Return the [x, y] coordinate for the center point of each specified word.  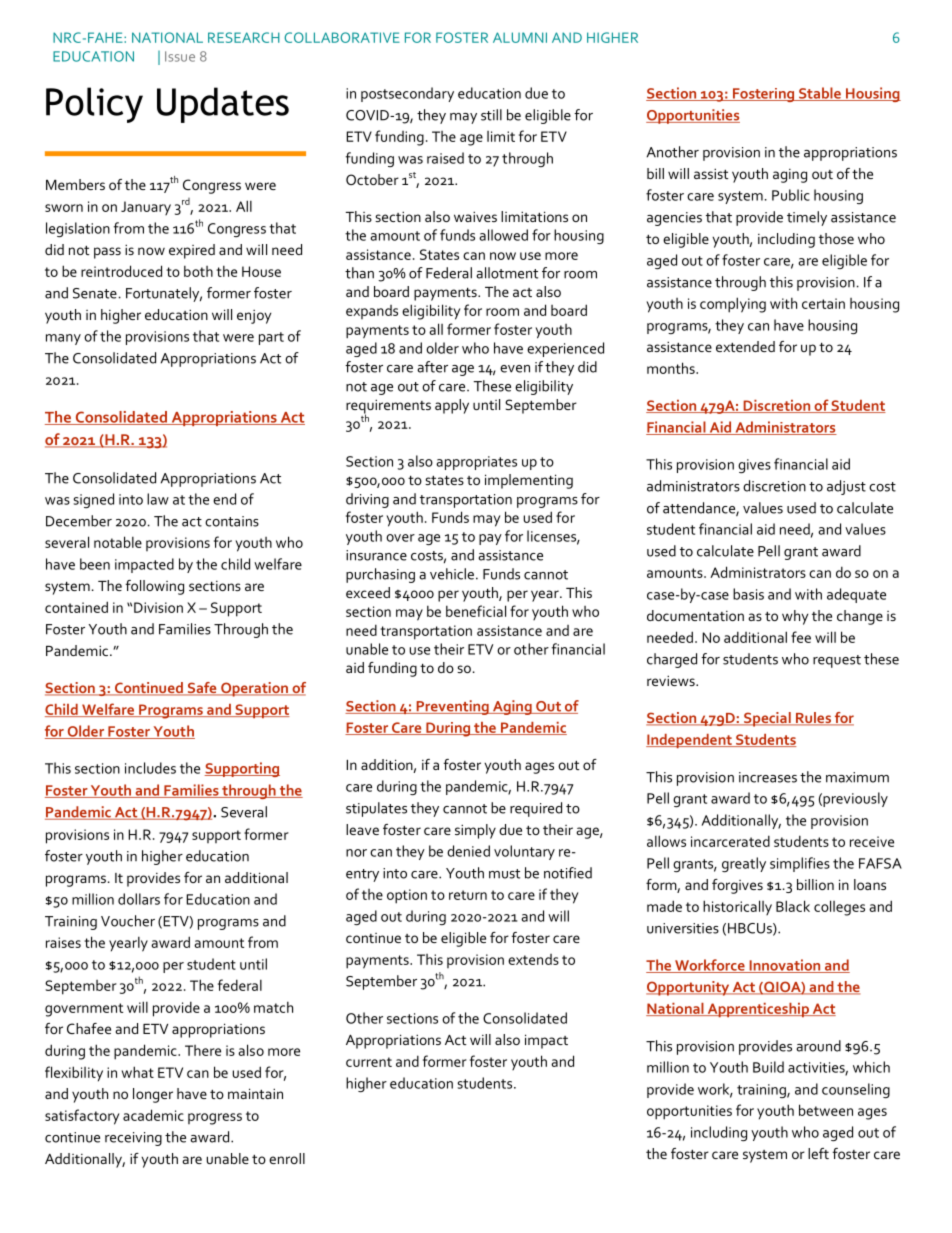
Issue [180, 56]
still [491, 115]
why [795, 617]
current [369, 1062]
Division [158, 607]
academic [153, 1115]
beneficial [476, 611]
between [826, 1110]
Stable [820, 94]
